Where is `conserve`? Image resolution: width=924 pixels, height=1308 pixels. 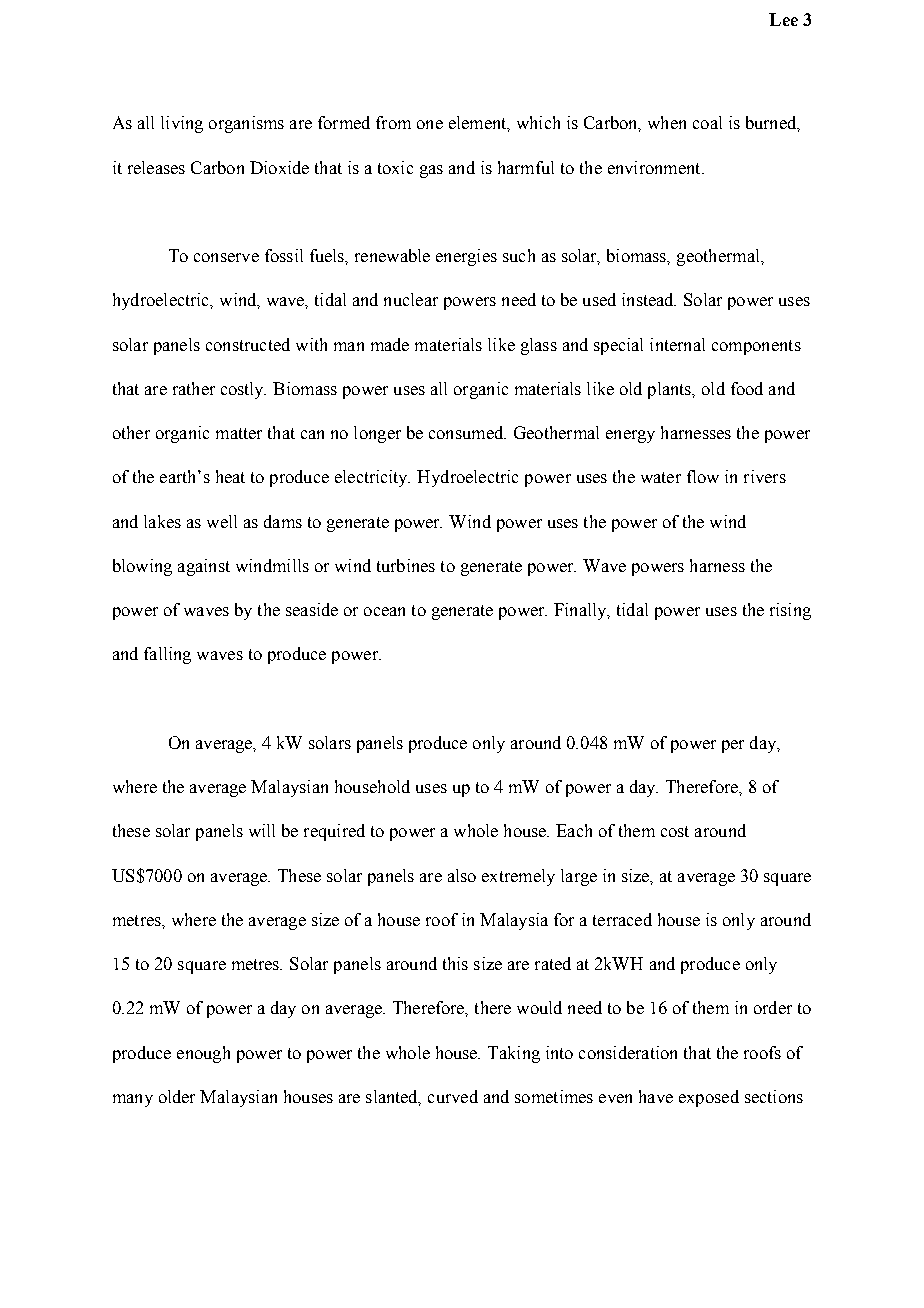 conserve is located at coordinates (226, 257).
